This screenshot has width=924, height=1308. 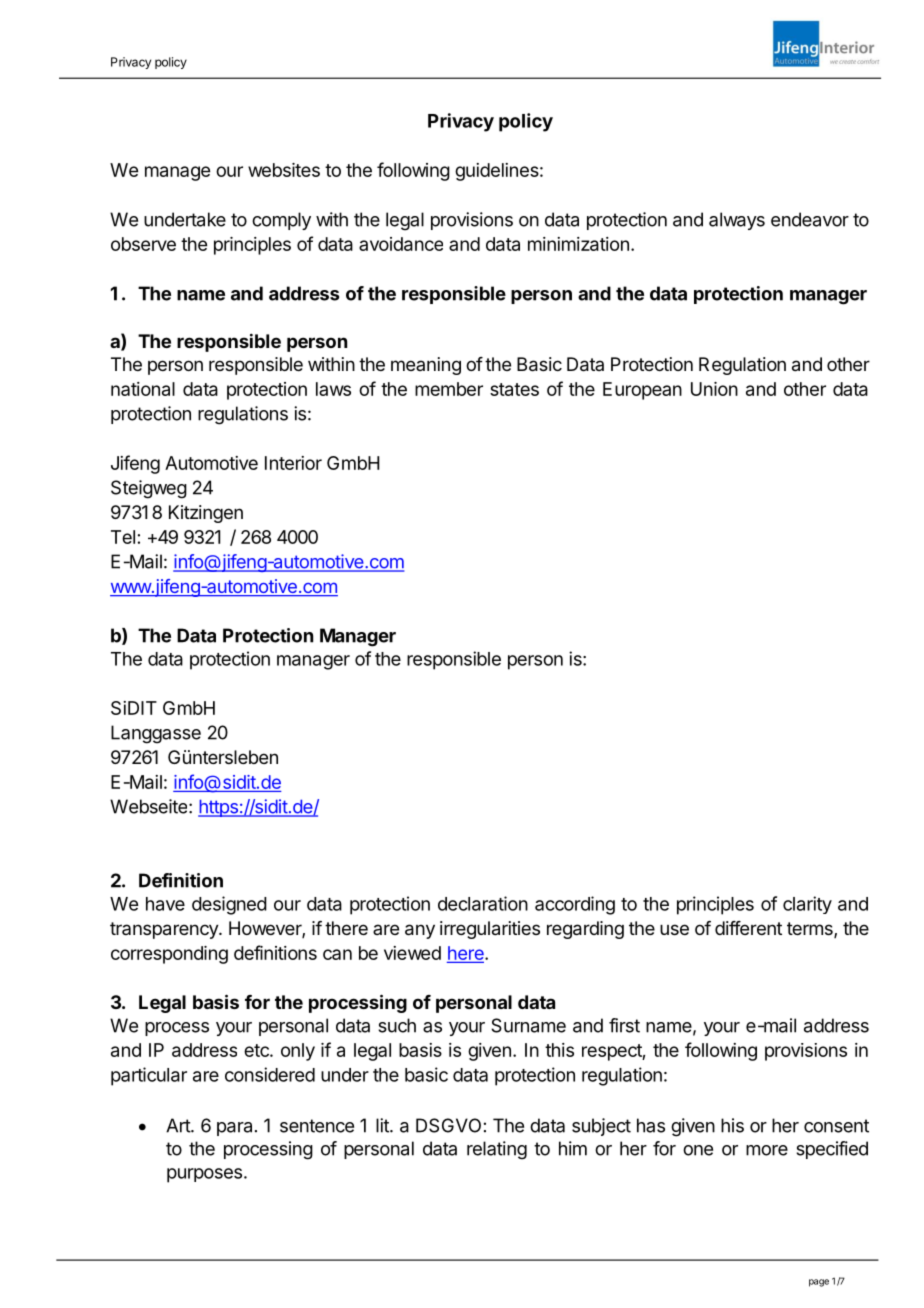 I want to click on avoidance, so click(x=401, y=244).
